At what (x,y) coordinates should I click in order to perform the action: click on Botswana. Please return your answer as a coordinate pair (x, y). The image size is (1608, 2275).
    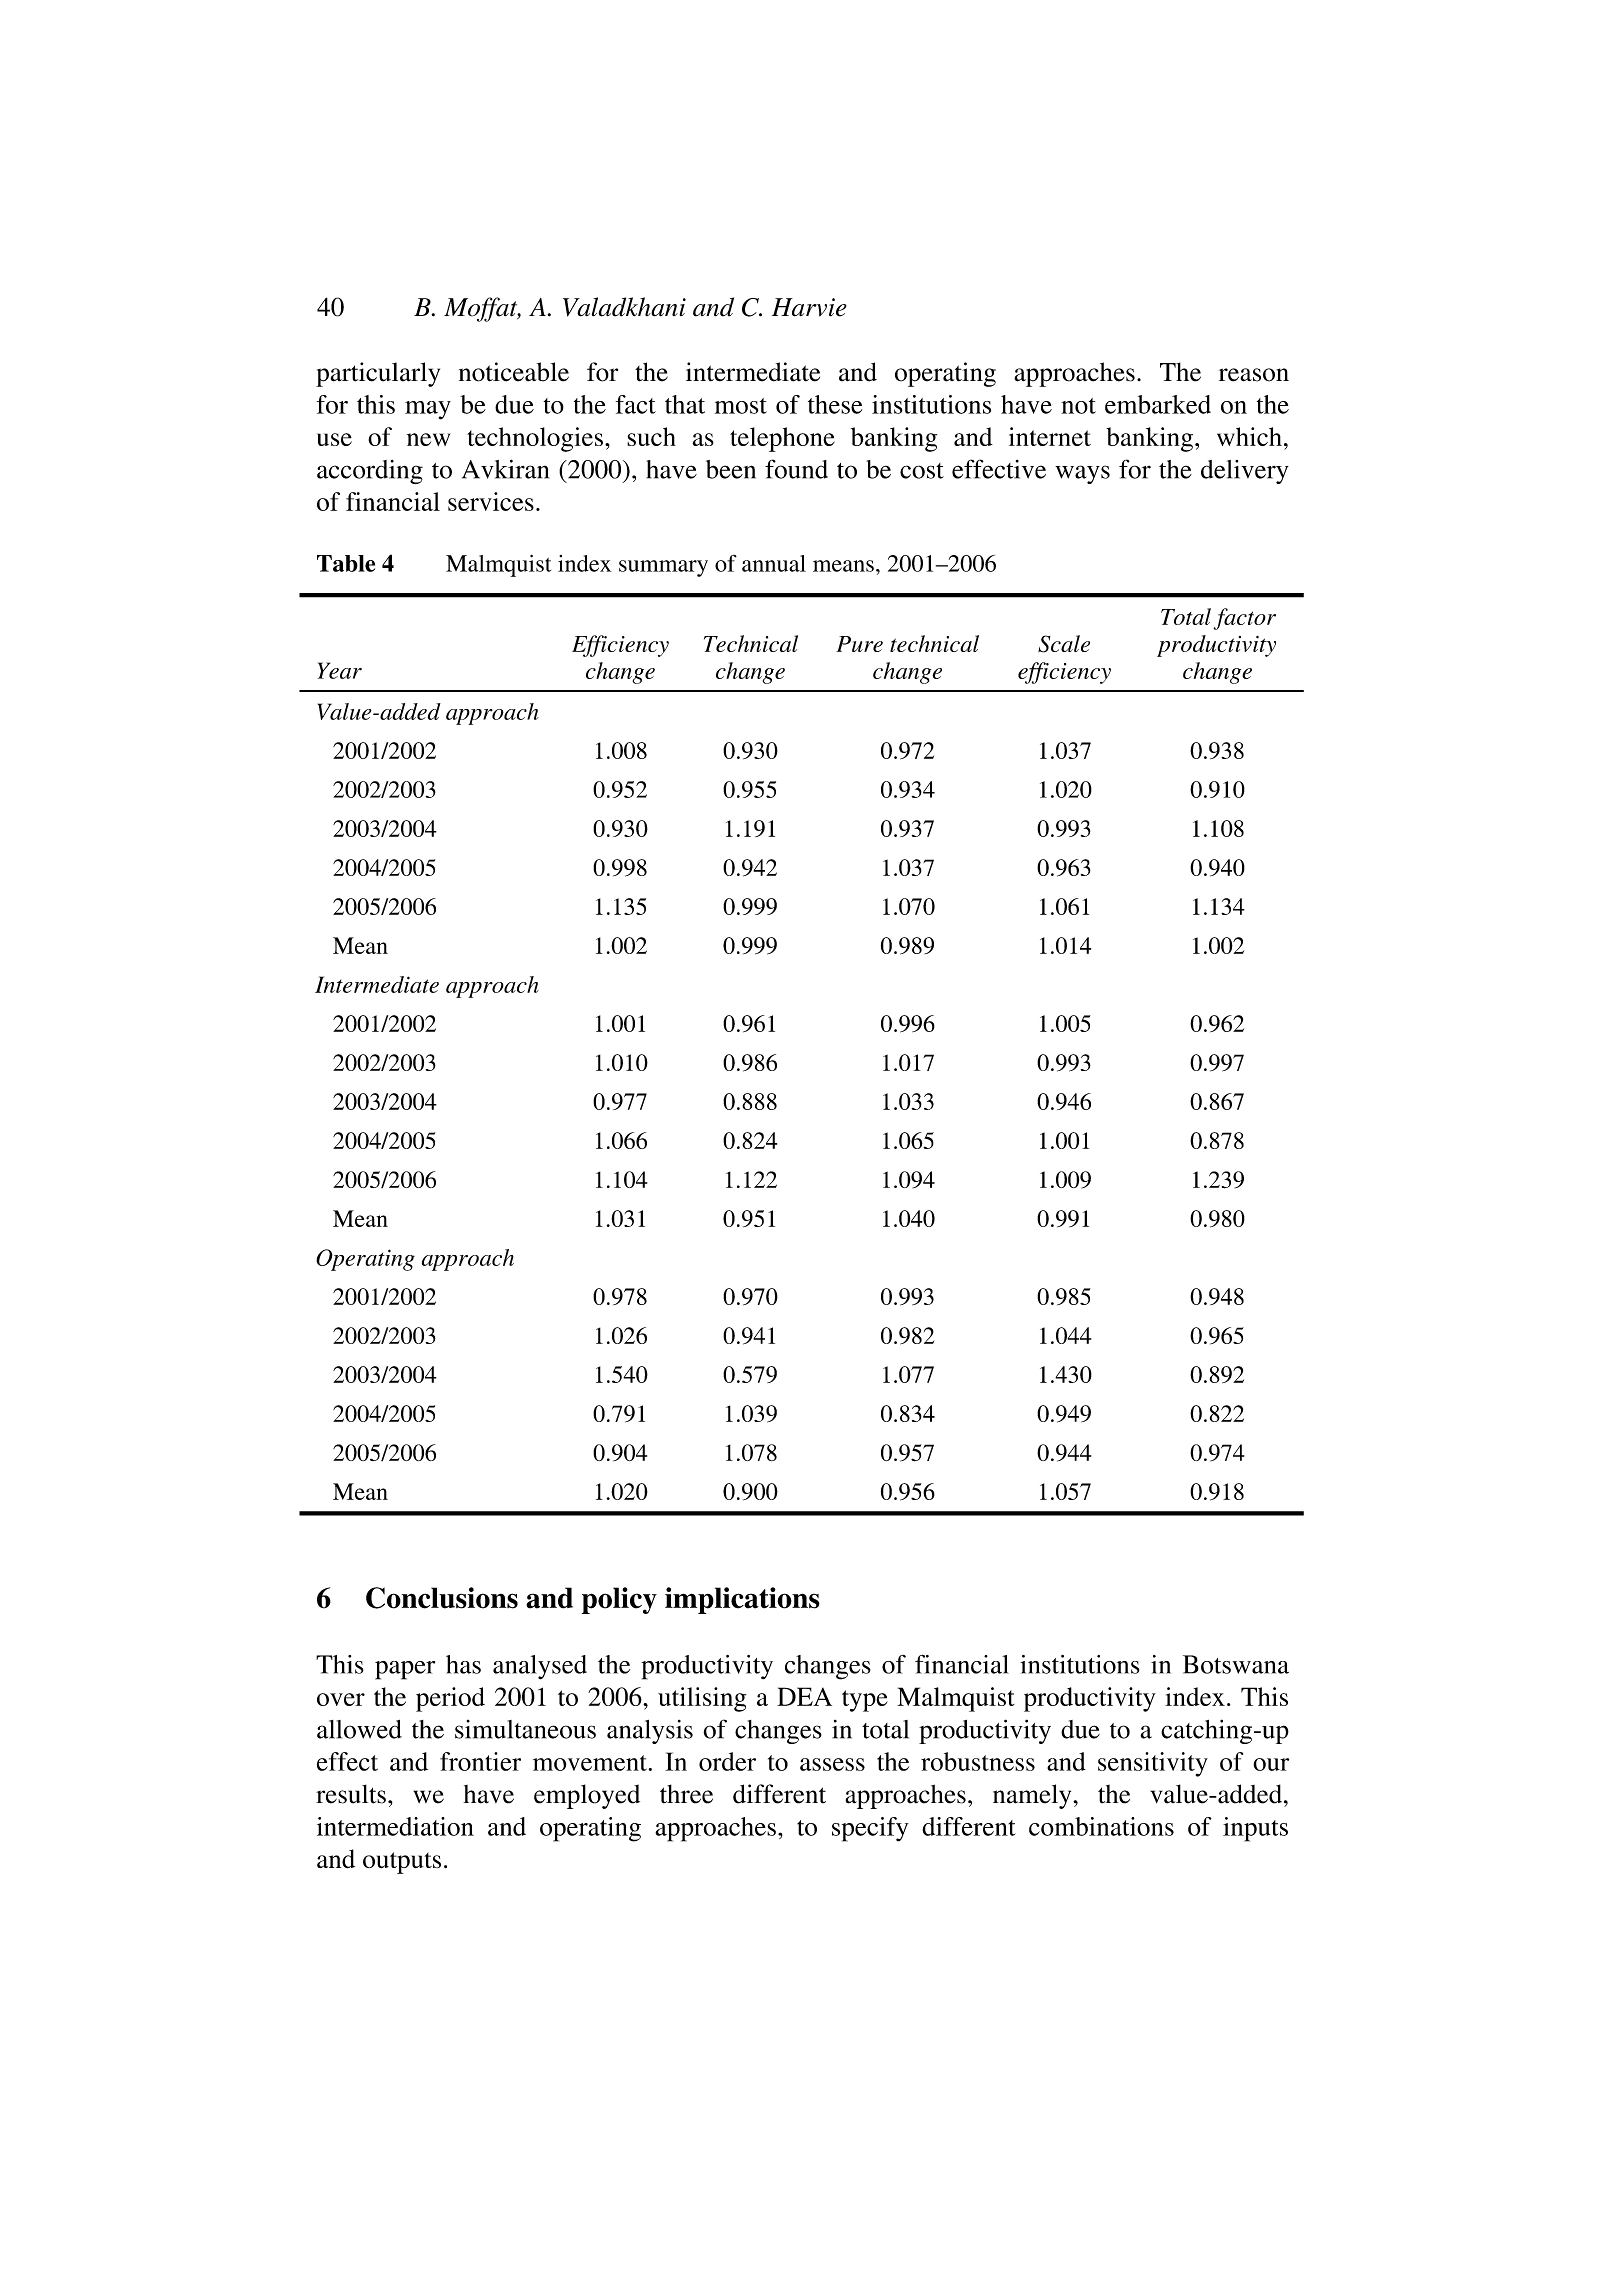
    Looking at the image, I should click on (1236, 1664).
